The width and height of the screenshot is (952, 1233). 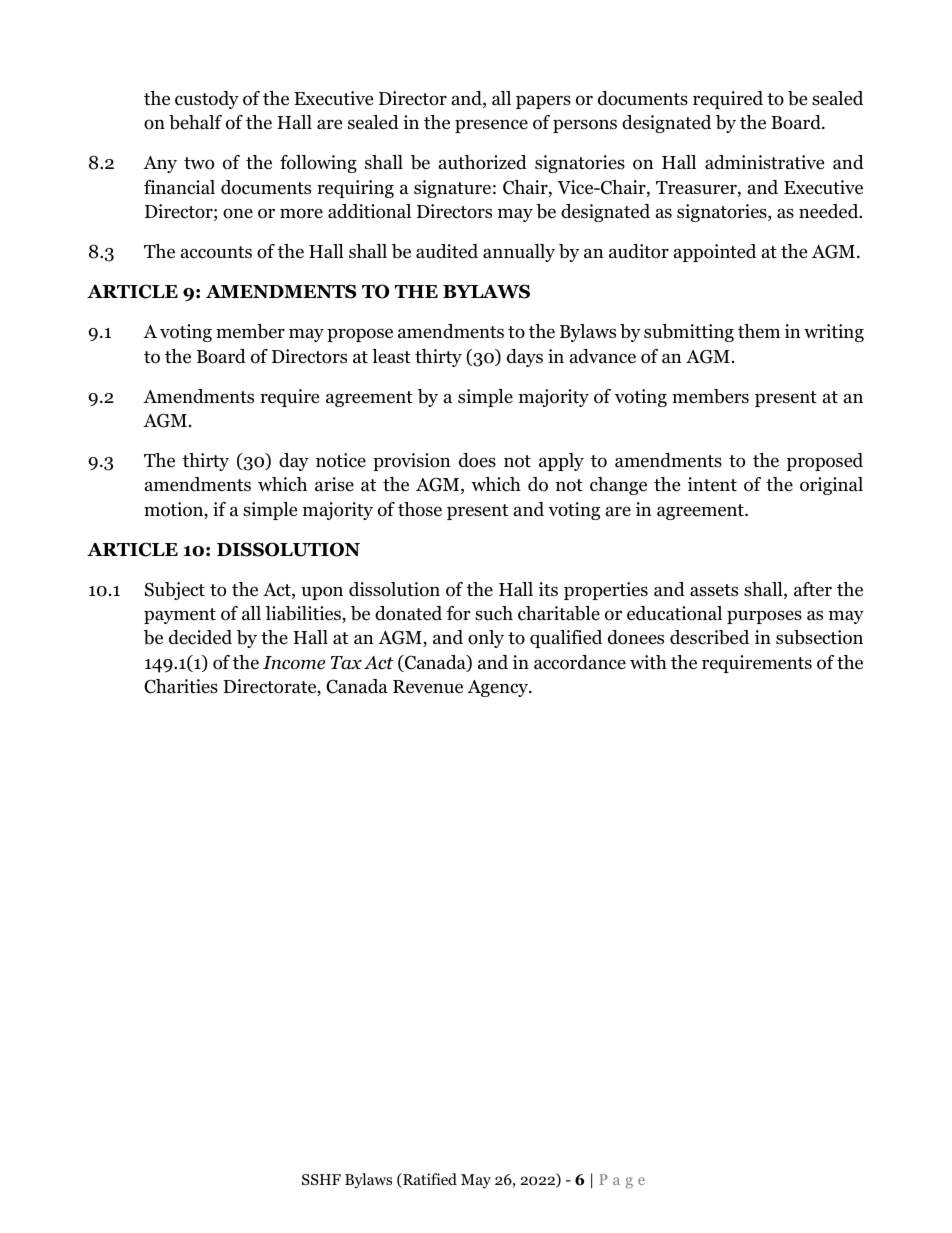 What do you see at coordinates (195, 122) in the screenshot?
I see `behalf` at bounding box center [195, 122].
